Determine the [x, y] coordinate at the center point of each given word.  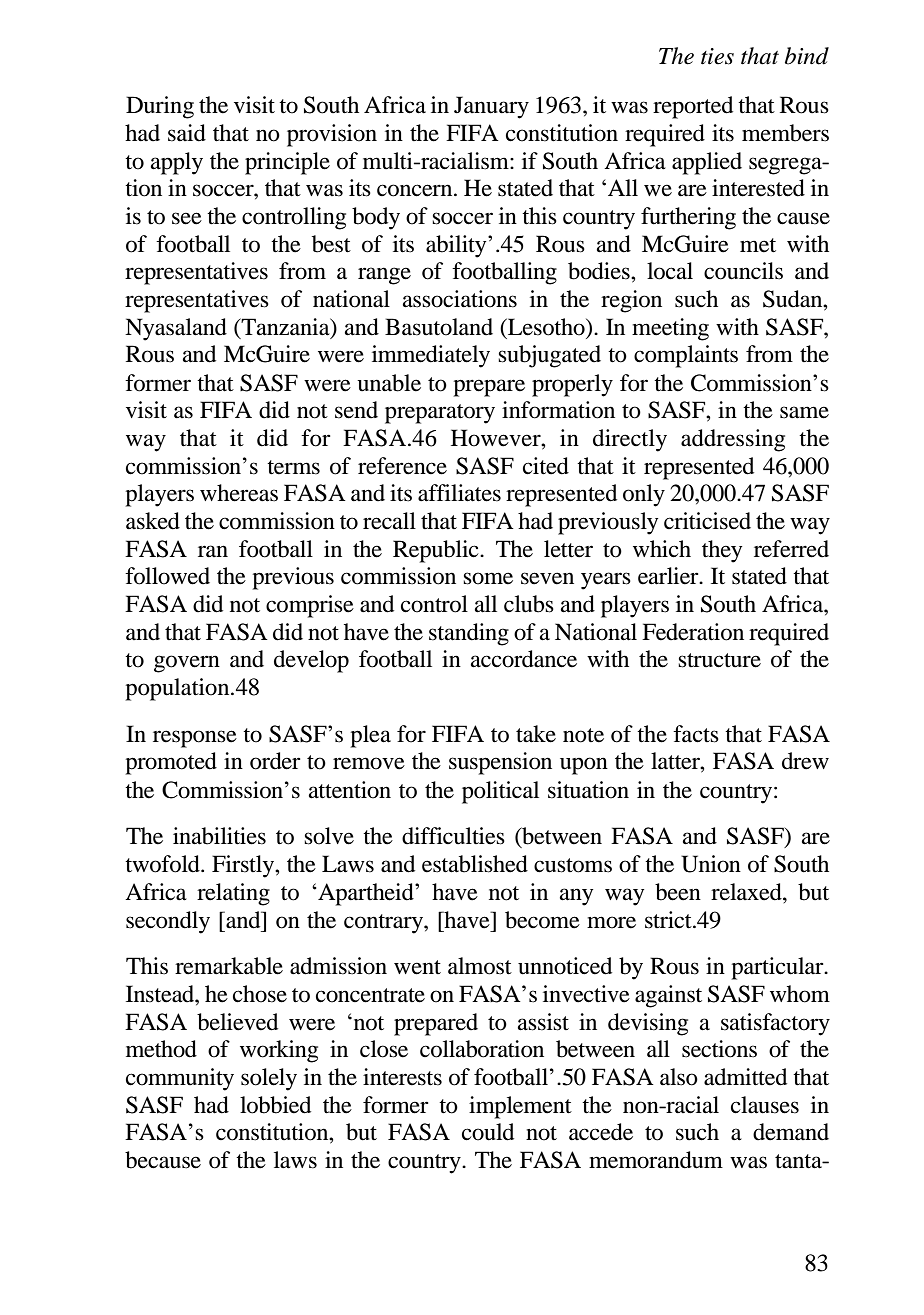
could [488, 1132]
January [491, 107]
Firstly [244, 866]
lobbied [275, 1105]
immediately [431, 356]
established [475, 864]
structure [719, 660]
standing [469, 634]
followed [167, 576]
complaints [686, 356]
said [187, 133]
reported [693, 107]
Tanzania [285, 327]
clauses [765, 1105]
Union [711, 864]
